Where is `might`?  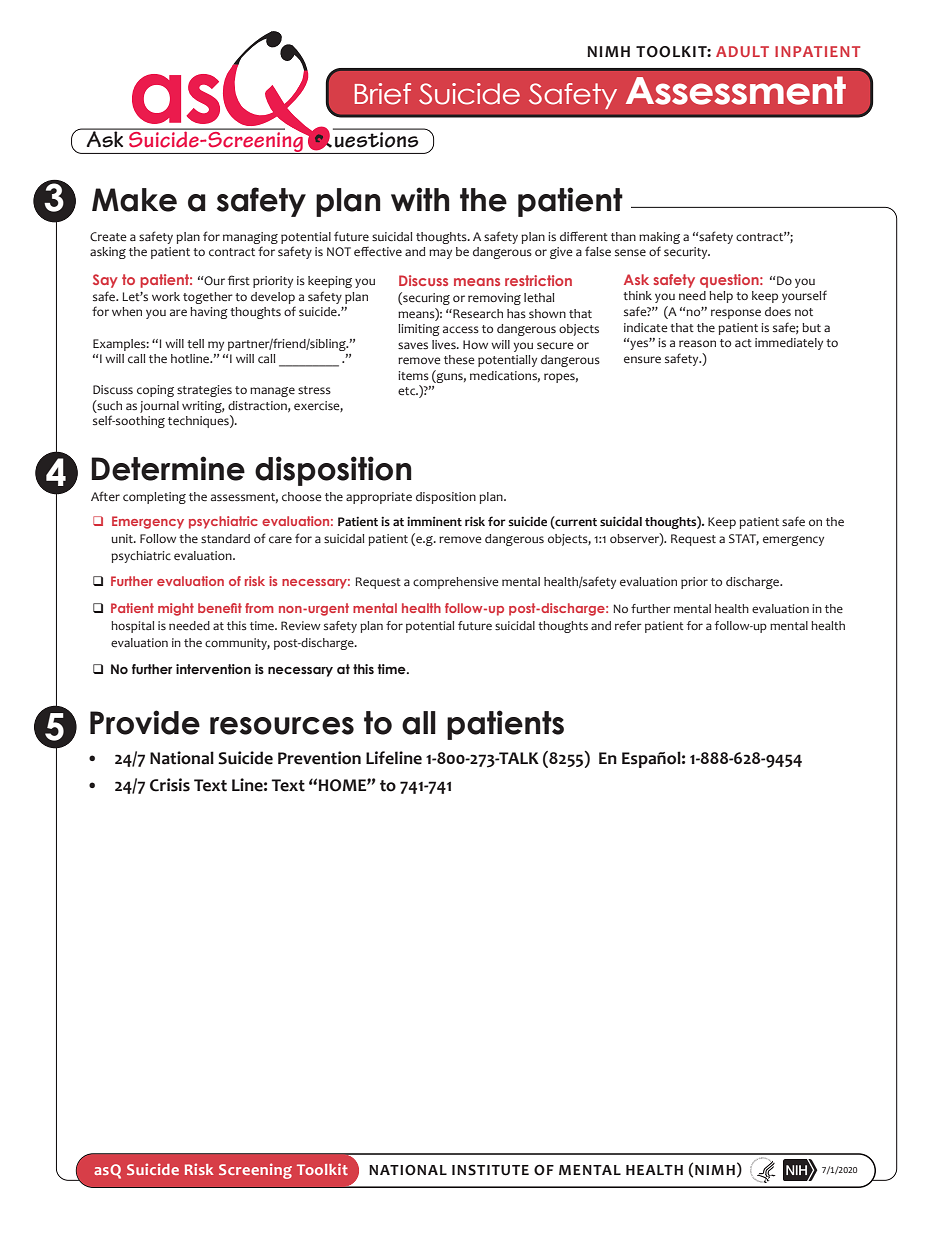 might is located at coordinates (176, 609).
